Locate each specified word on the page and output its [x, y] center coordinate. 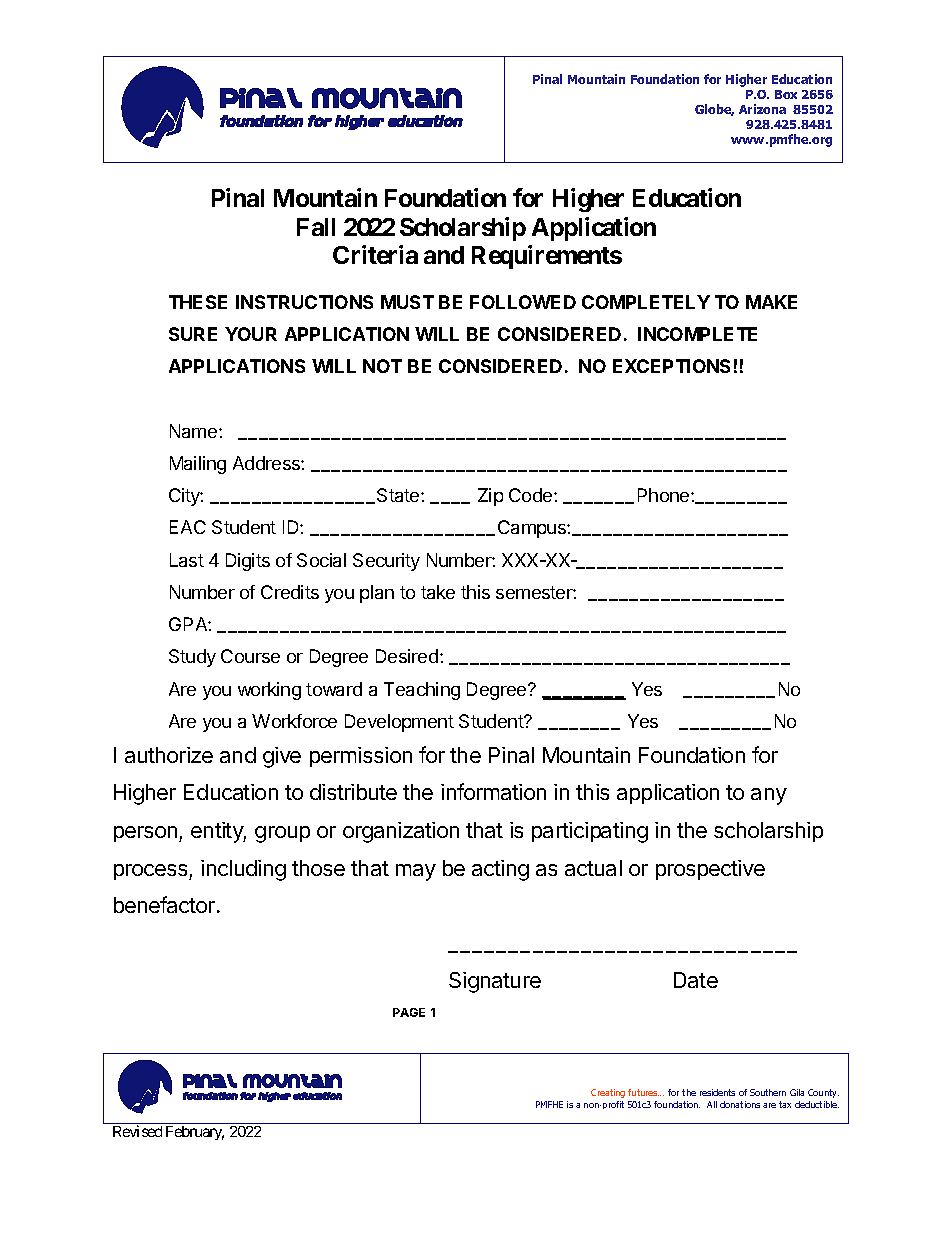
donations [740, 1104]
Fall [316, 227]
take [438, 592]
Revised [137, 1131]
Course [250, 656]
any [769, 796]
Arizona [762, 109]
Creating [608, 1093]
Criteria [375, 254]
